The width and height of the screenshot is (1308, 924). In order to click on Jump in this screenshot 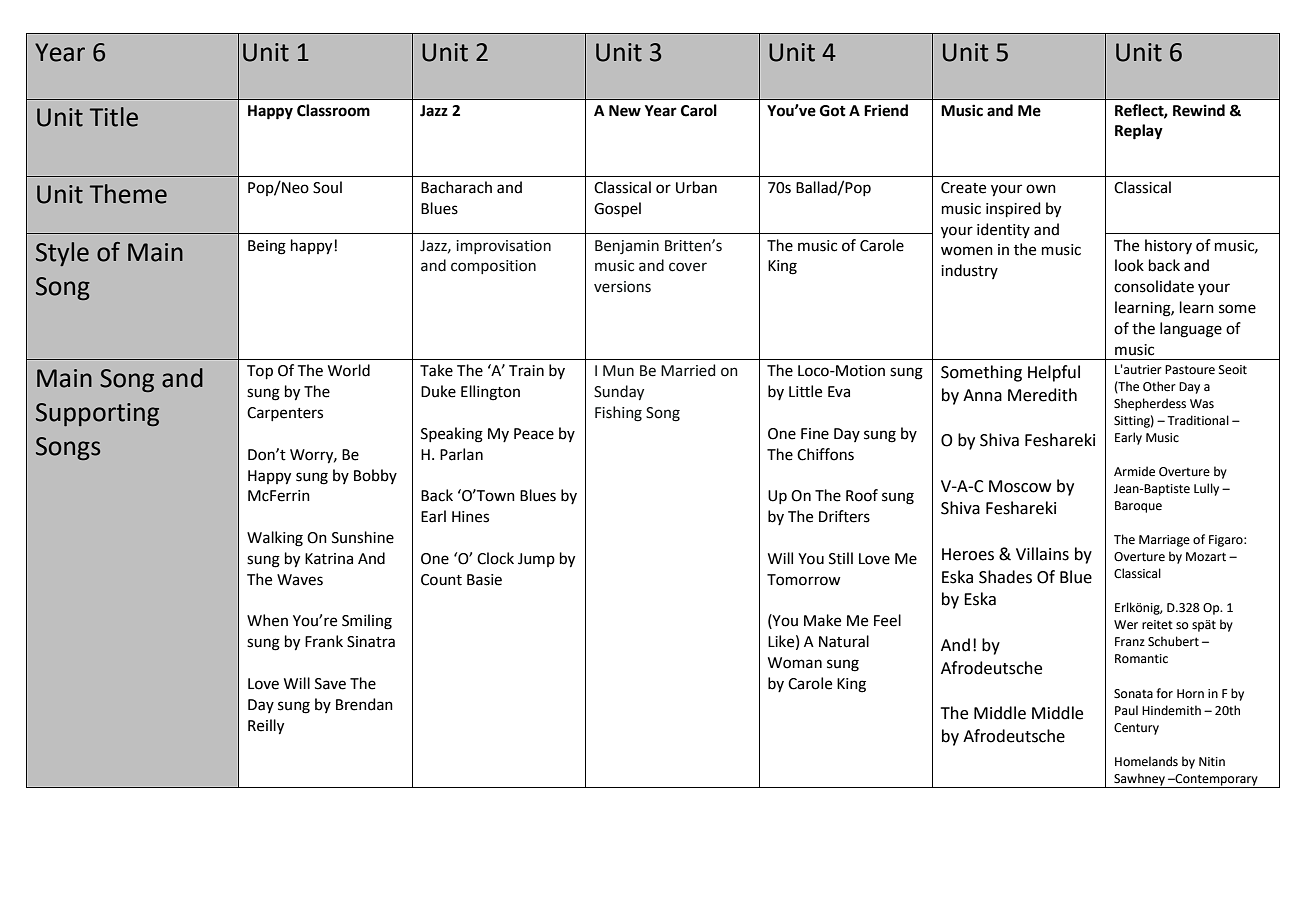, I will do `click(536, 560)`.
